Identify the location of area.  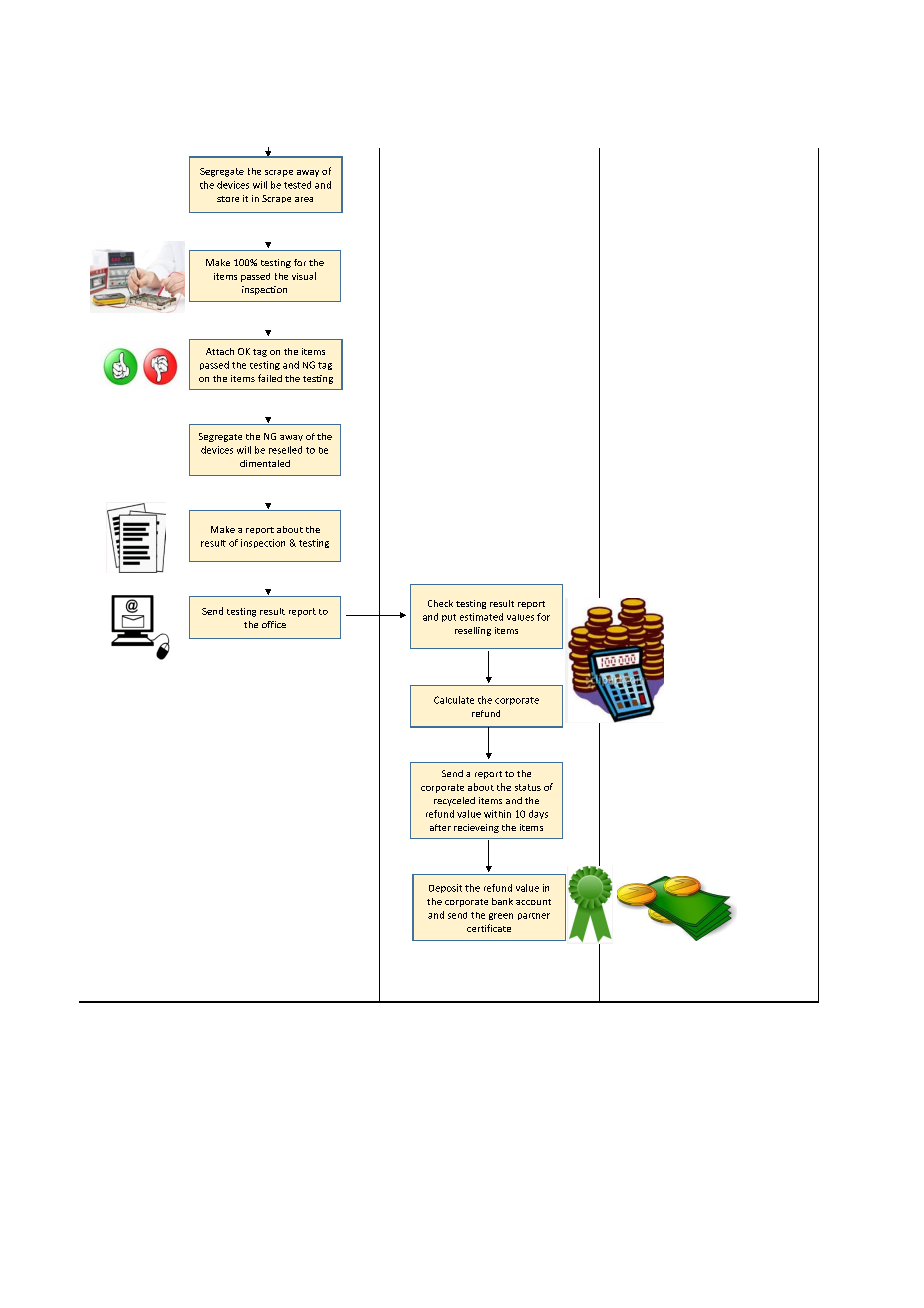
(304, 199).
